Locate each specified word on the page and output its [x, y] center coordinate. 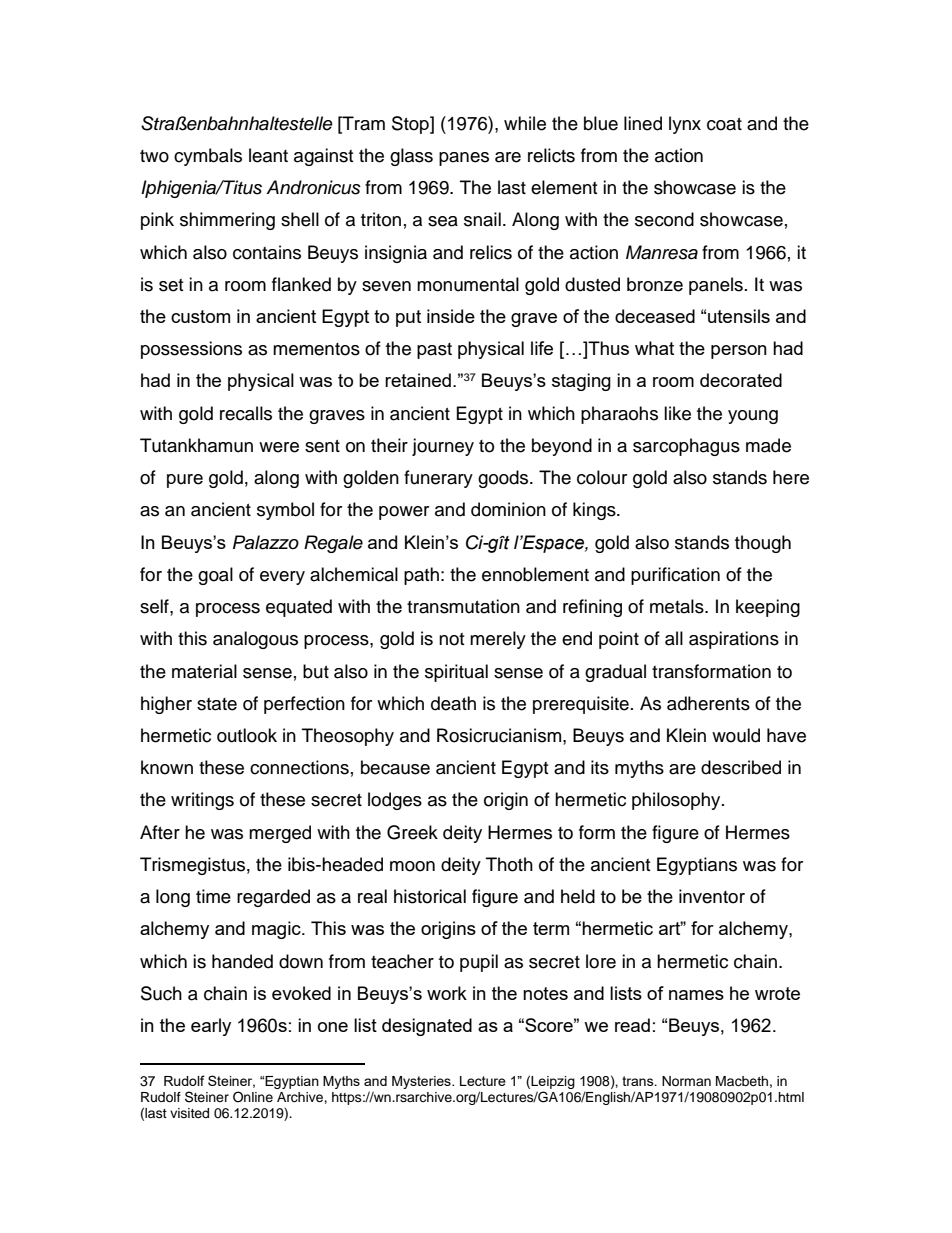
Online [253, 1097]
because [395, 767]
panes [464, 159]
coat [724, 124]
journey [443, 447]
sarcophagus [686, 447]
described [741, 767]
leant [268, 155]
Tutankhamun [196, 445]
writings [202, 801]
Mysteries [422, 1082]
